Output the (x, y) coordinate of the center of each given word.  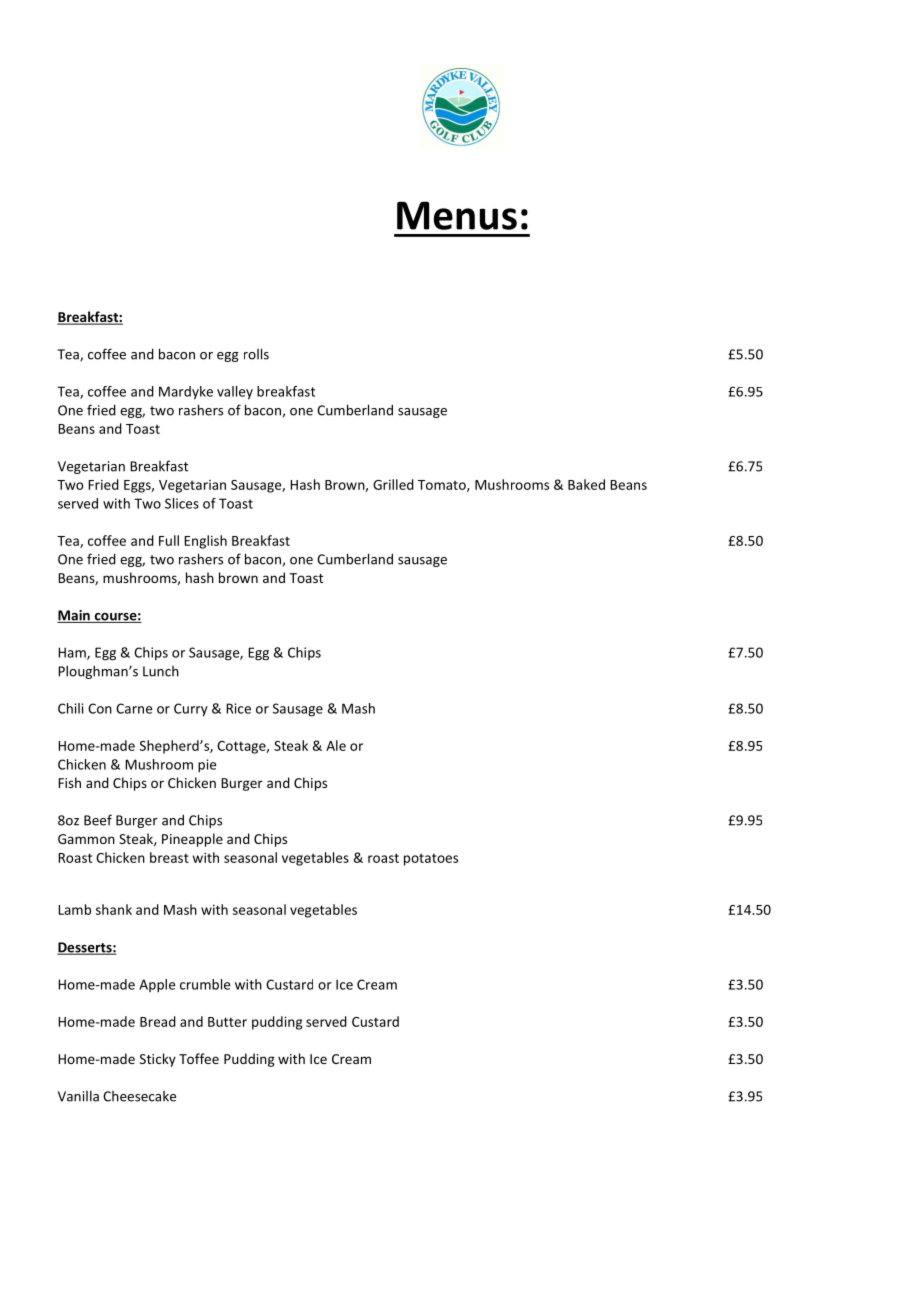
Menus (457, 215)
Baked (586, 484)
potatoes (431, 859)
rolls (256, 354)
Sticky (158, 1060)
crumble (205, 984)
